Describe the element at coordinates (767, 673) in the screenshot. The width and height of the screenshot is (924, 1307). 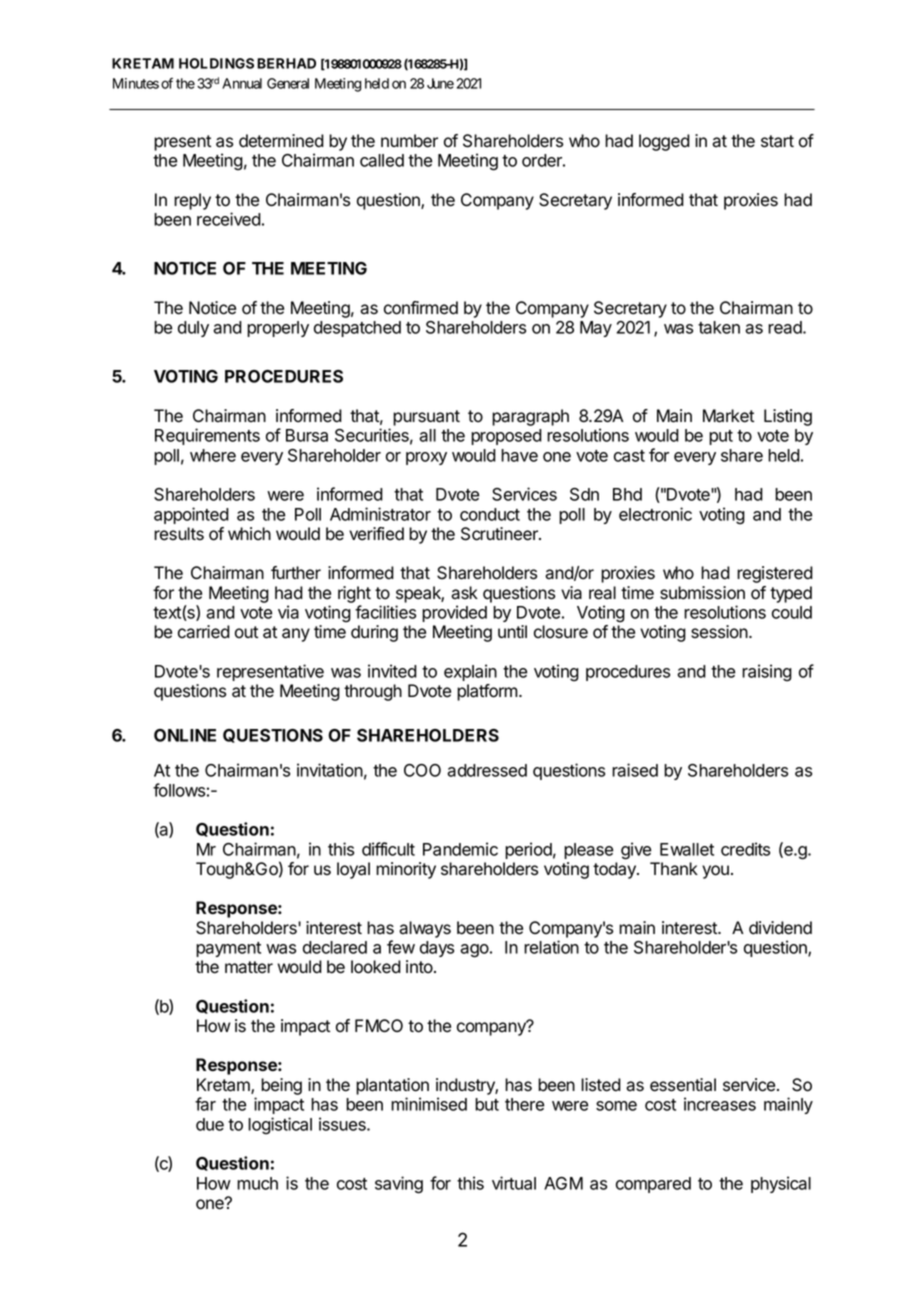
I see `raising` at that location.
